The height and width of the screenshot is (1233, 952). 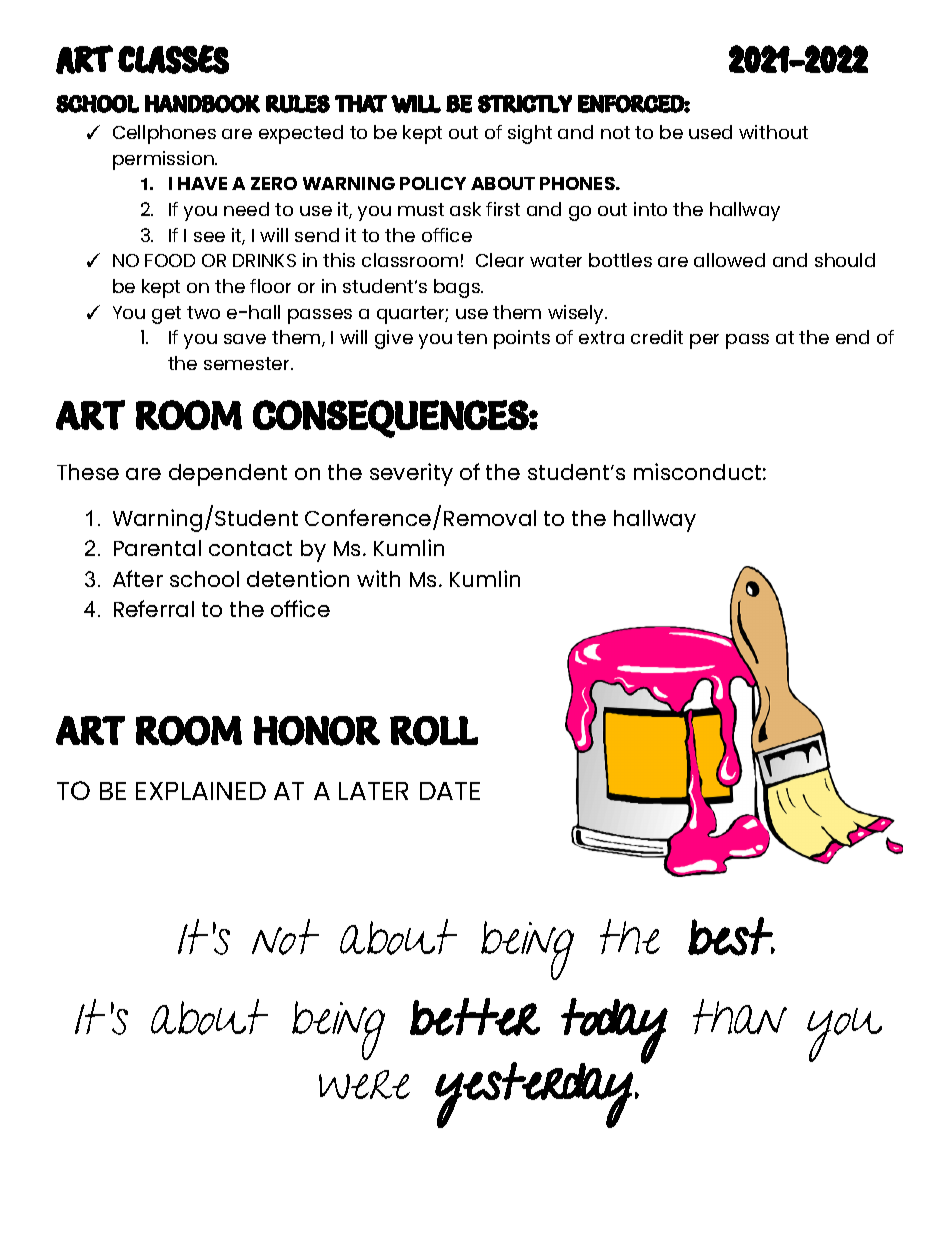 I want to click on Referral, so click(x=154, y=608).
